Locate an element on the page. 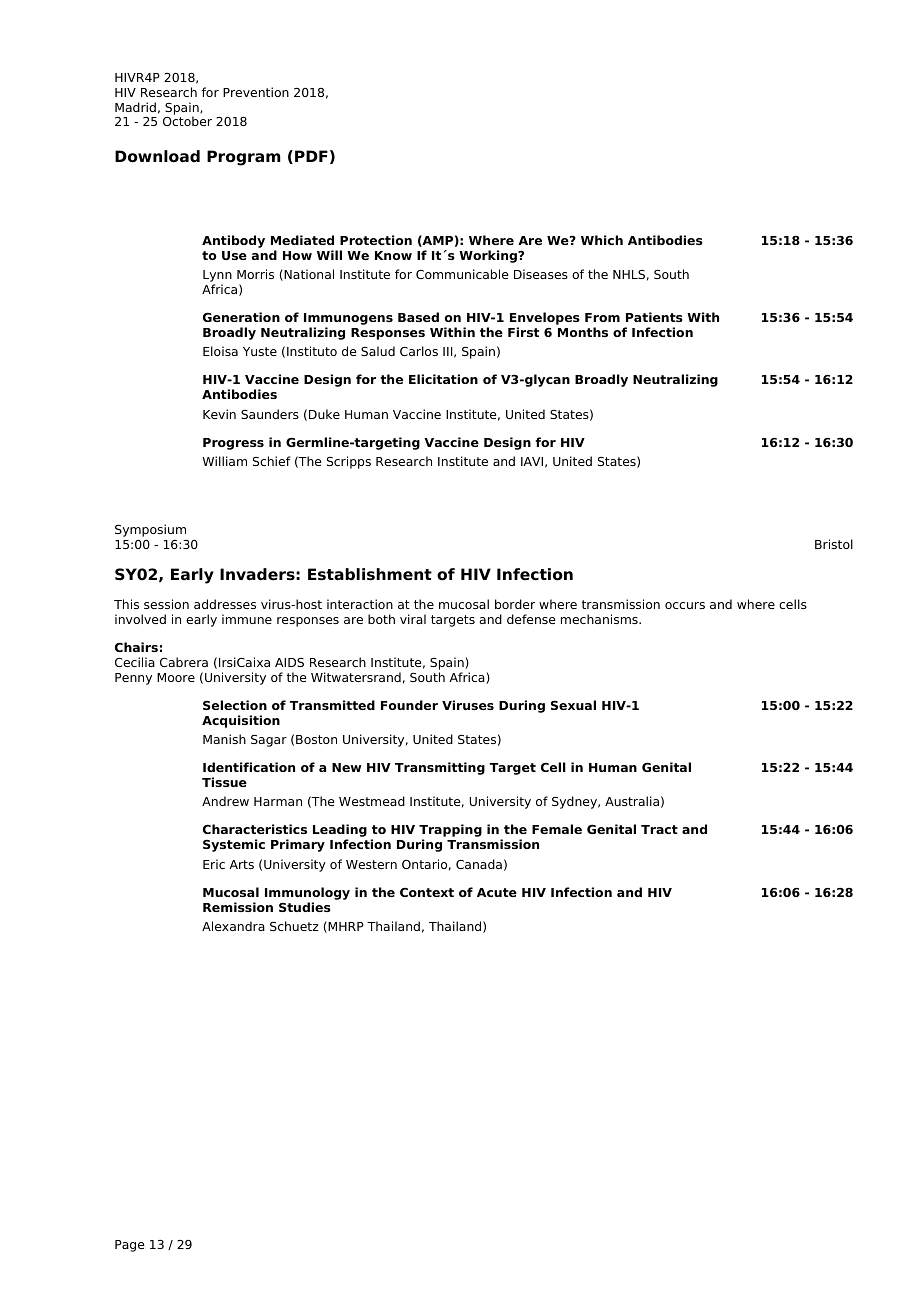  Tract is located at coordinates (659, 829).
